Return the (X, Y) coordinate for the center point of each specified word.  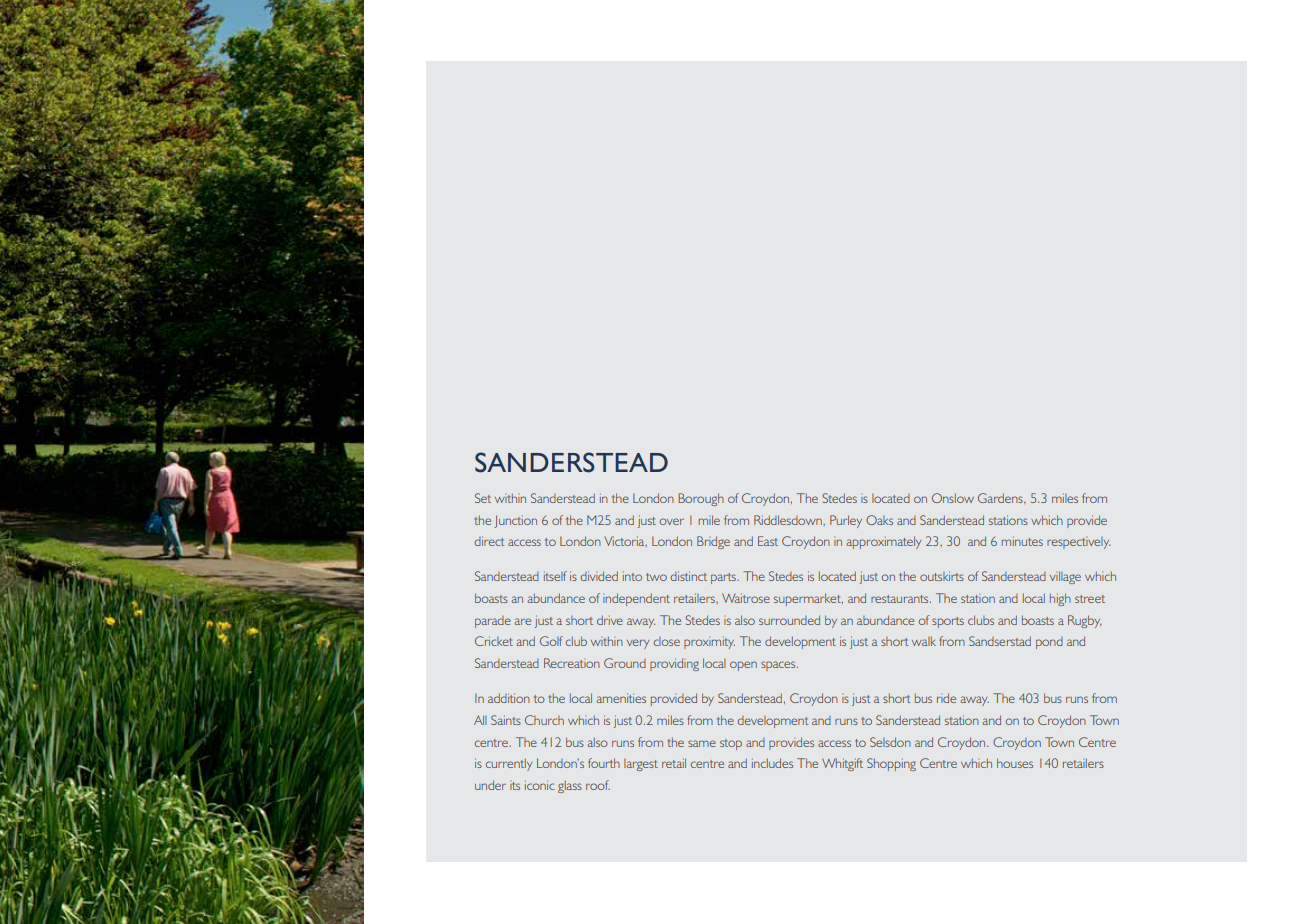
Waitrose (746, 598)
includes (772, 763)
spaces (779, 666)
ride (946, 698)
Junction (515, 521)
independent (636, 599)
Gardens (1001, 498)
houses (1015, 763)
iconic (540, 785)
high (1060, 599)
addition (509, 698)
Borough (701, 499)
